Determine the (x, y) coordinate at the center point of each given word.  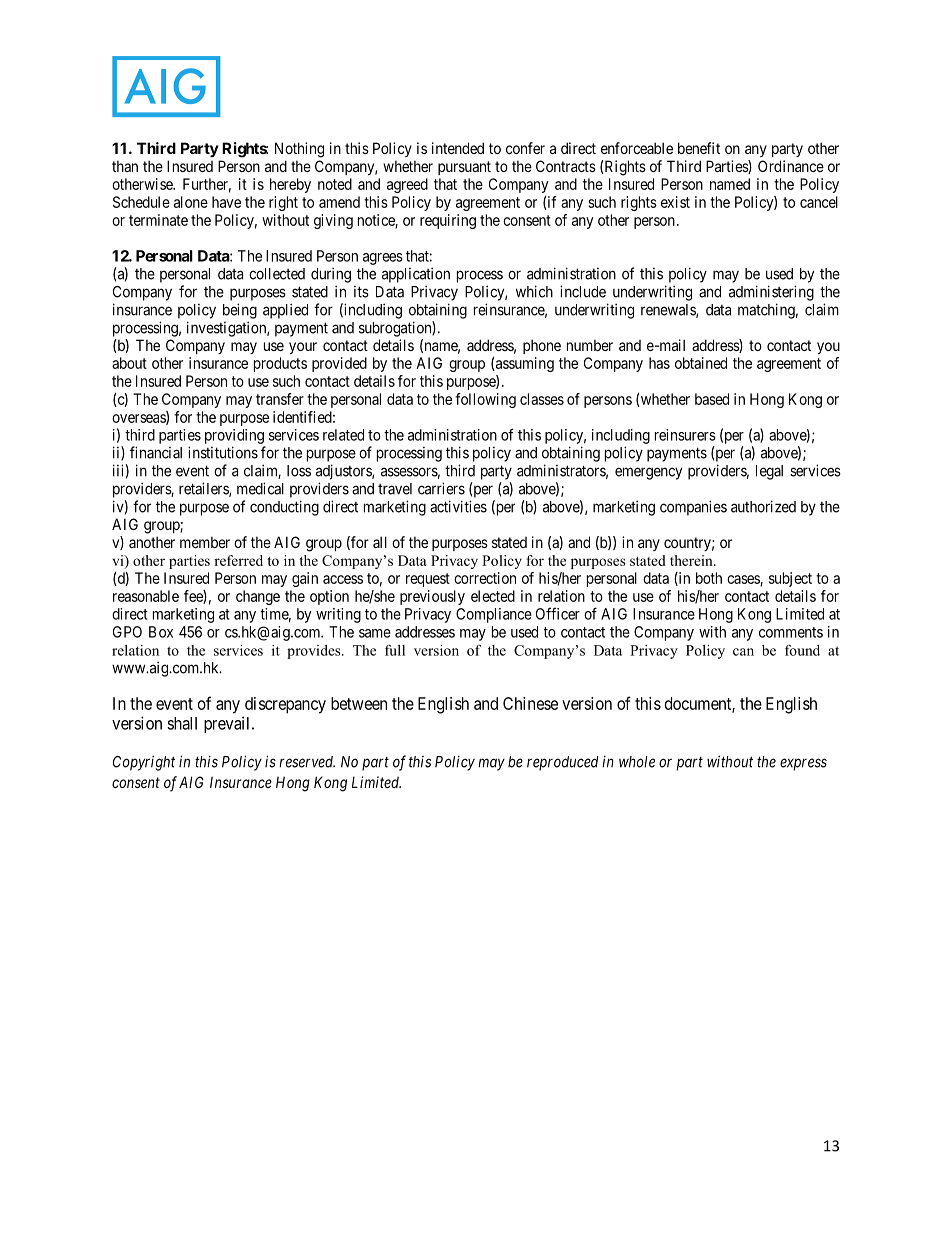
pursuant (464, 168)
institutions (223, 452)
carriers (441, 488)
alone (191, 202)
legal (769, 472)
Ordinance (791, 166)
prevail (228, 724)
